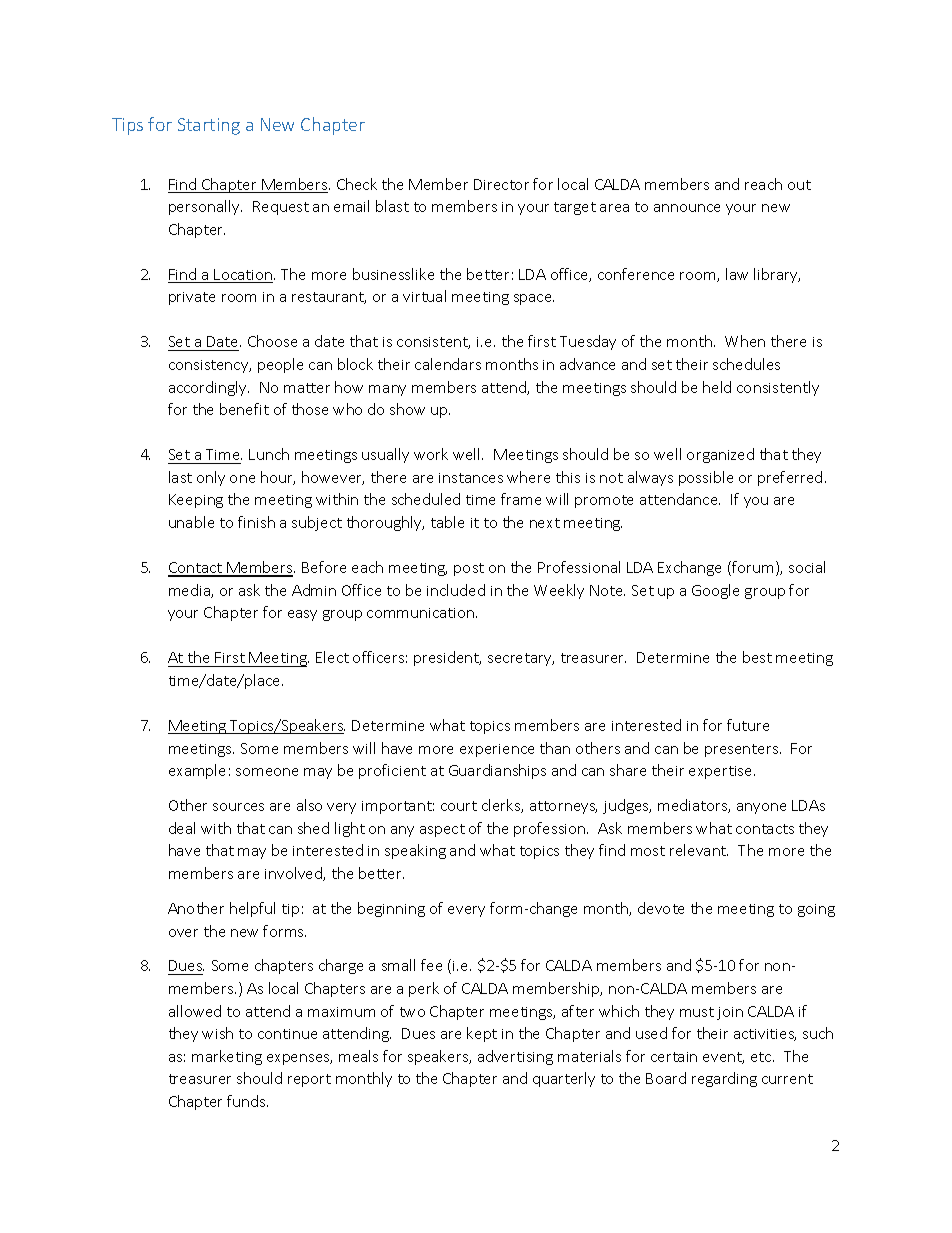  Describe the element at coordinates (211, 478) in the page. I see `only` at that location.
